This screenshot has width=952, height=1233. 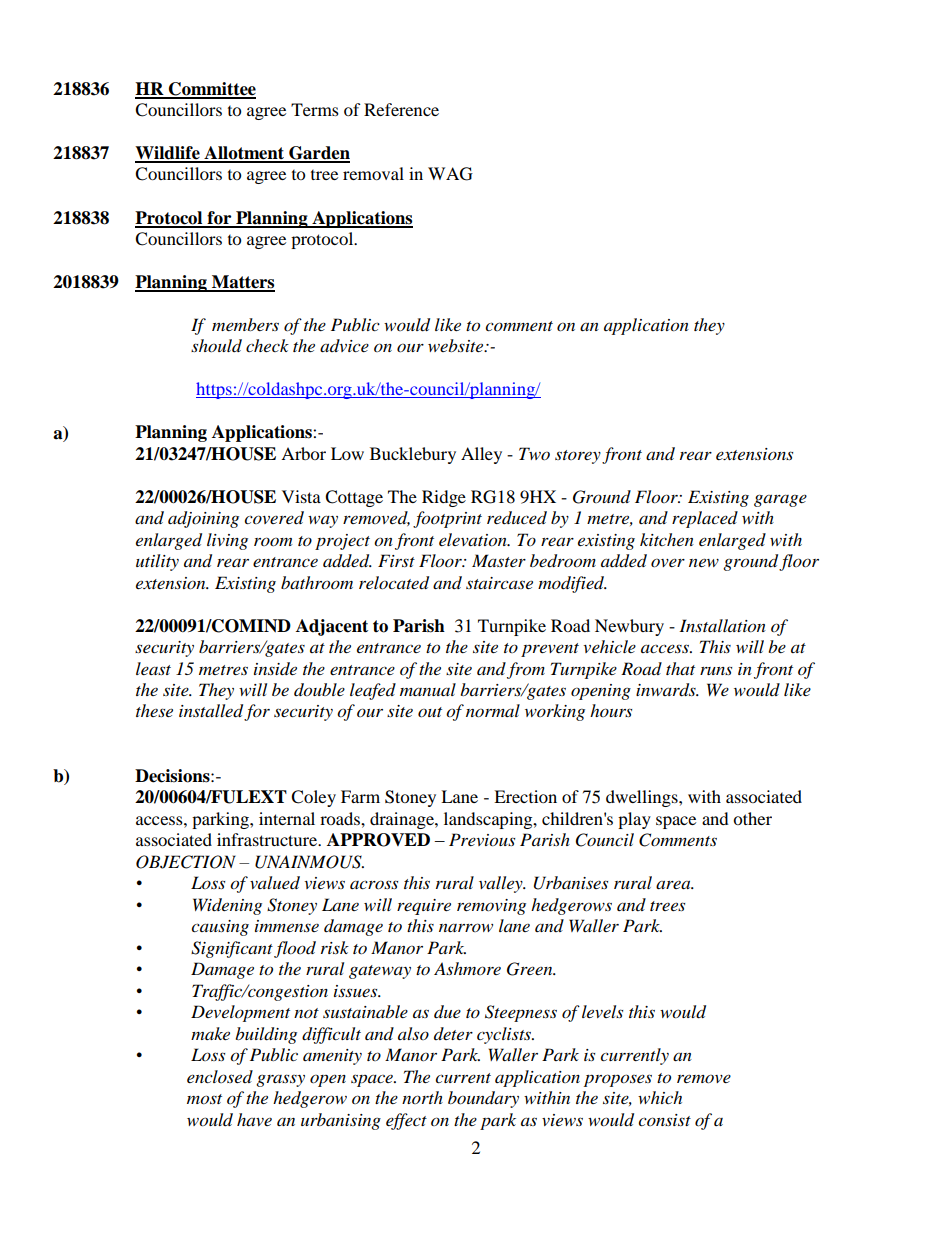 I want to click on replaced, so click(x=705, y=519).
